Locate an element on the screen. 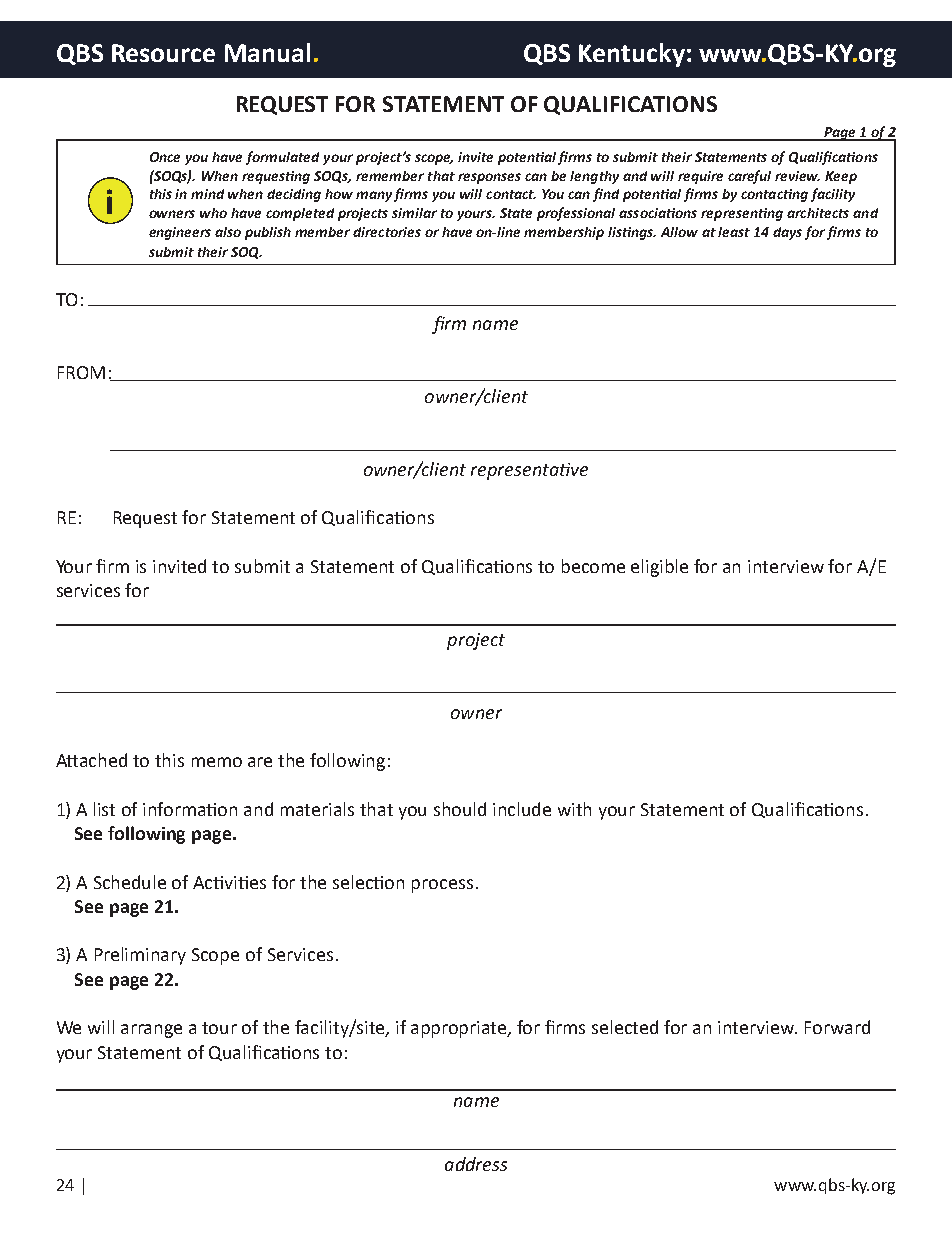  Forward is located at coordinates (837, 1027).
